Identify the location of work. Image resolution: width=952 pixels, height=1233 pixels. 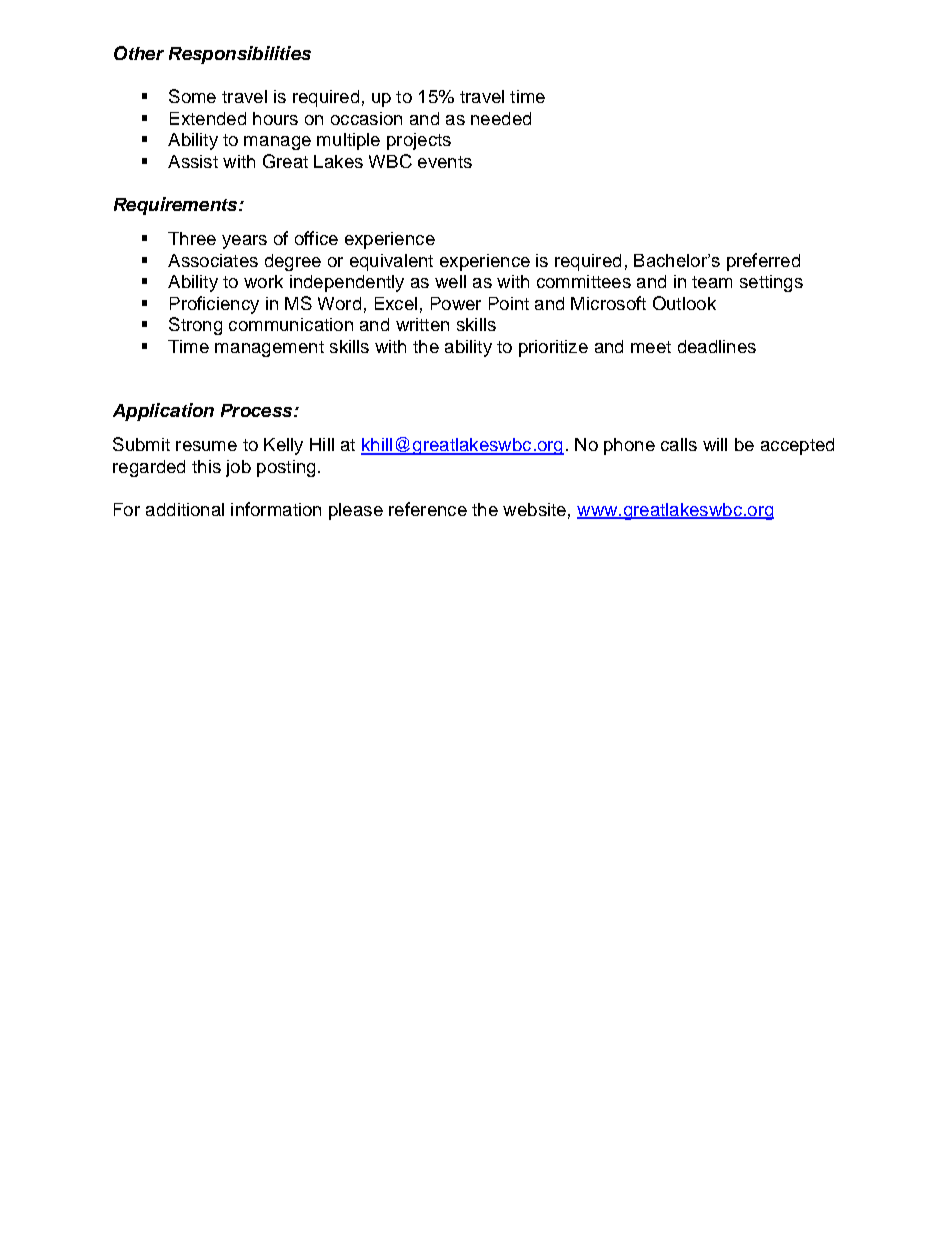
(263, 281).
